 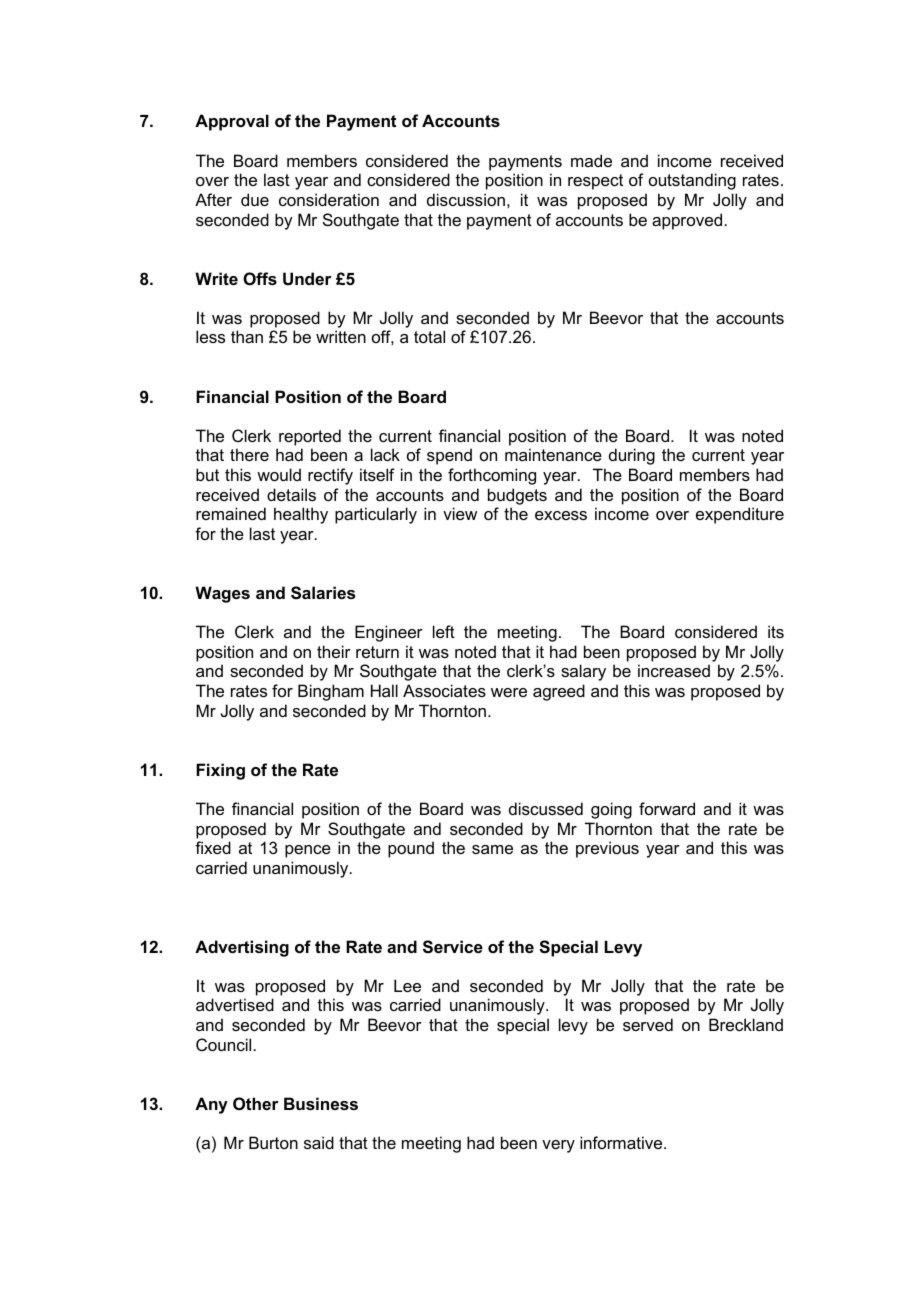 What do you see at coordinates (492, 476) in the screenshot?
I see `forthcoming` at bounding box center [492, 476].
